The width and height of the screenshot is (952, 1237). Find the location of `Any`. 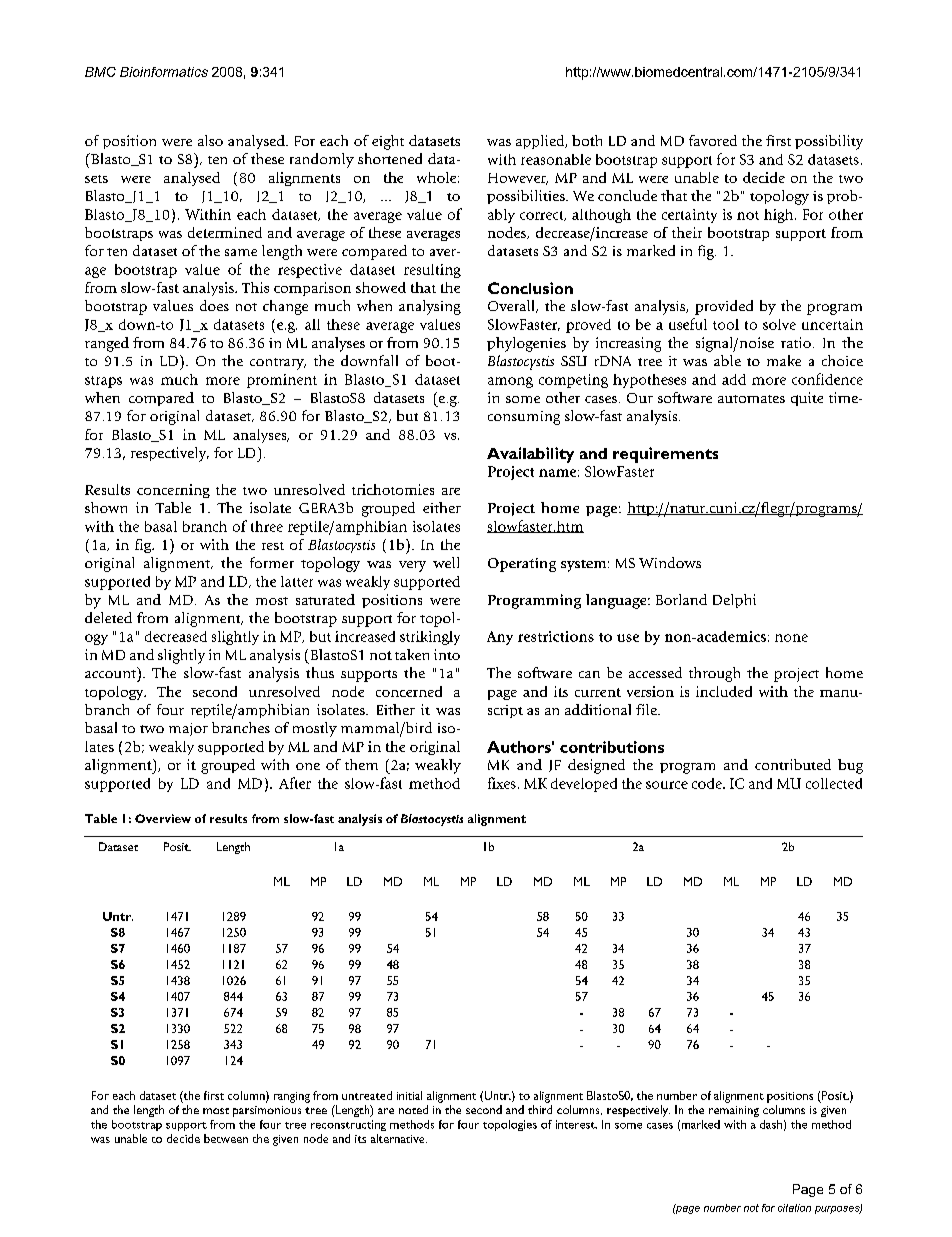

Any is located at coordinates (500, 638).
